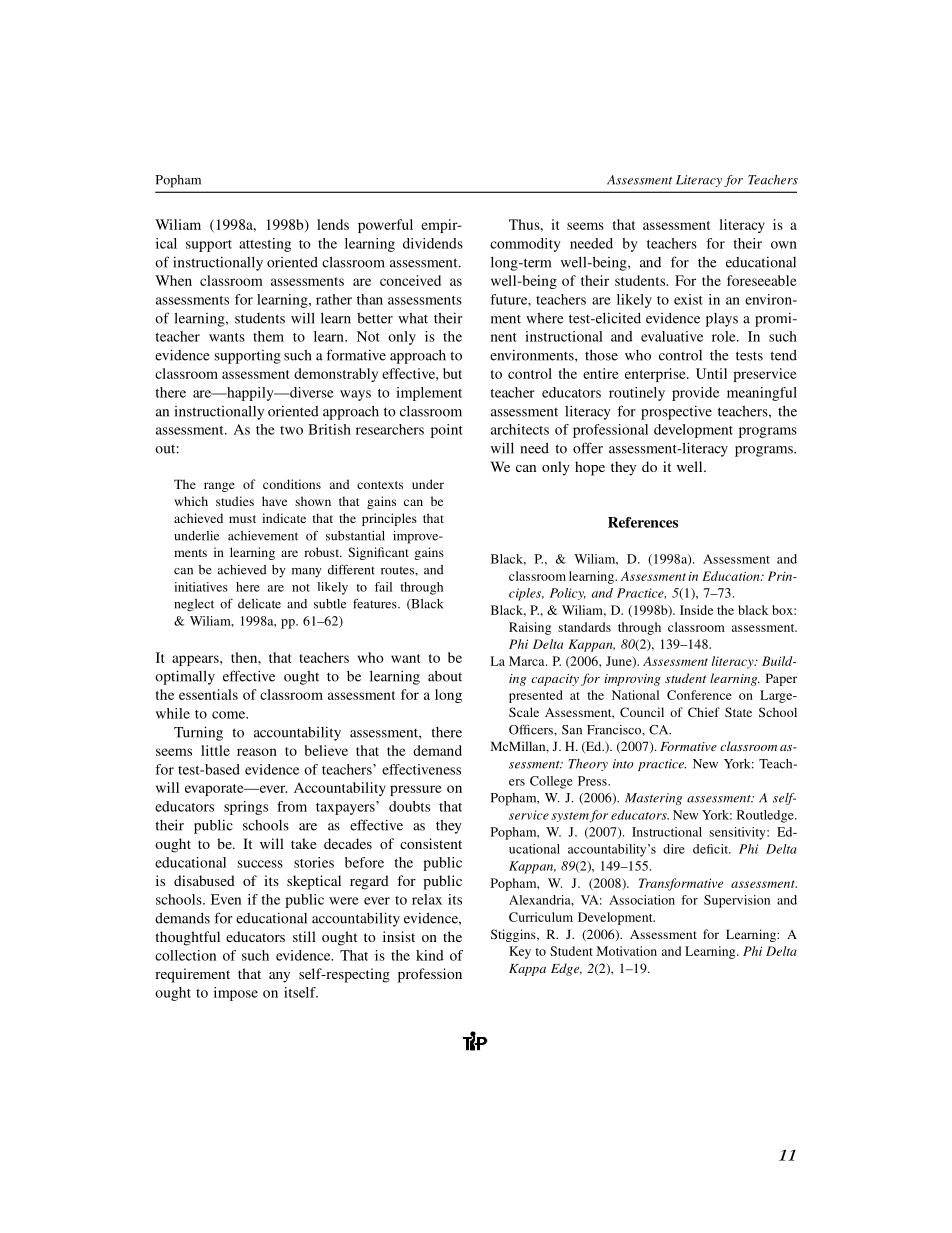  Describe the element at coordinates (173, 280) in the document. I see `When` at that location.
